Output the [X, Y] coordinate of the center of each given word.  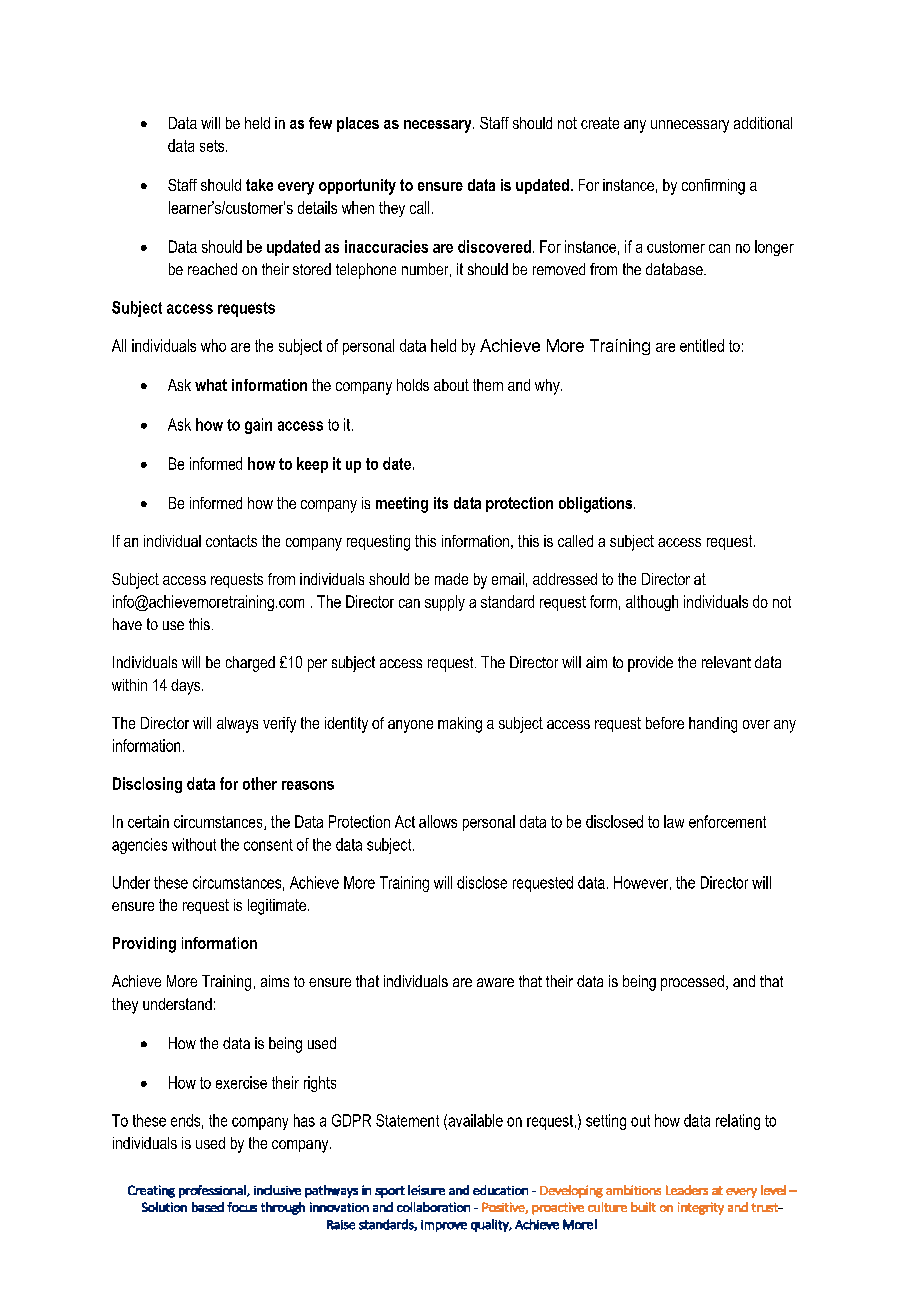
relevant [726, 662]
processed [692, 983]
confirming [713, 187]
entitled [702, 345]
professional [213, 1191]
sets [213, 146]
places [358, 124]
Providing [144, 945]
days [187, 687]
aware [495, 982]
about [451, 385]
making [460, 725]
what [211, 385]
